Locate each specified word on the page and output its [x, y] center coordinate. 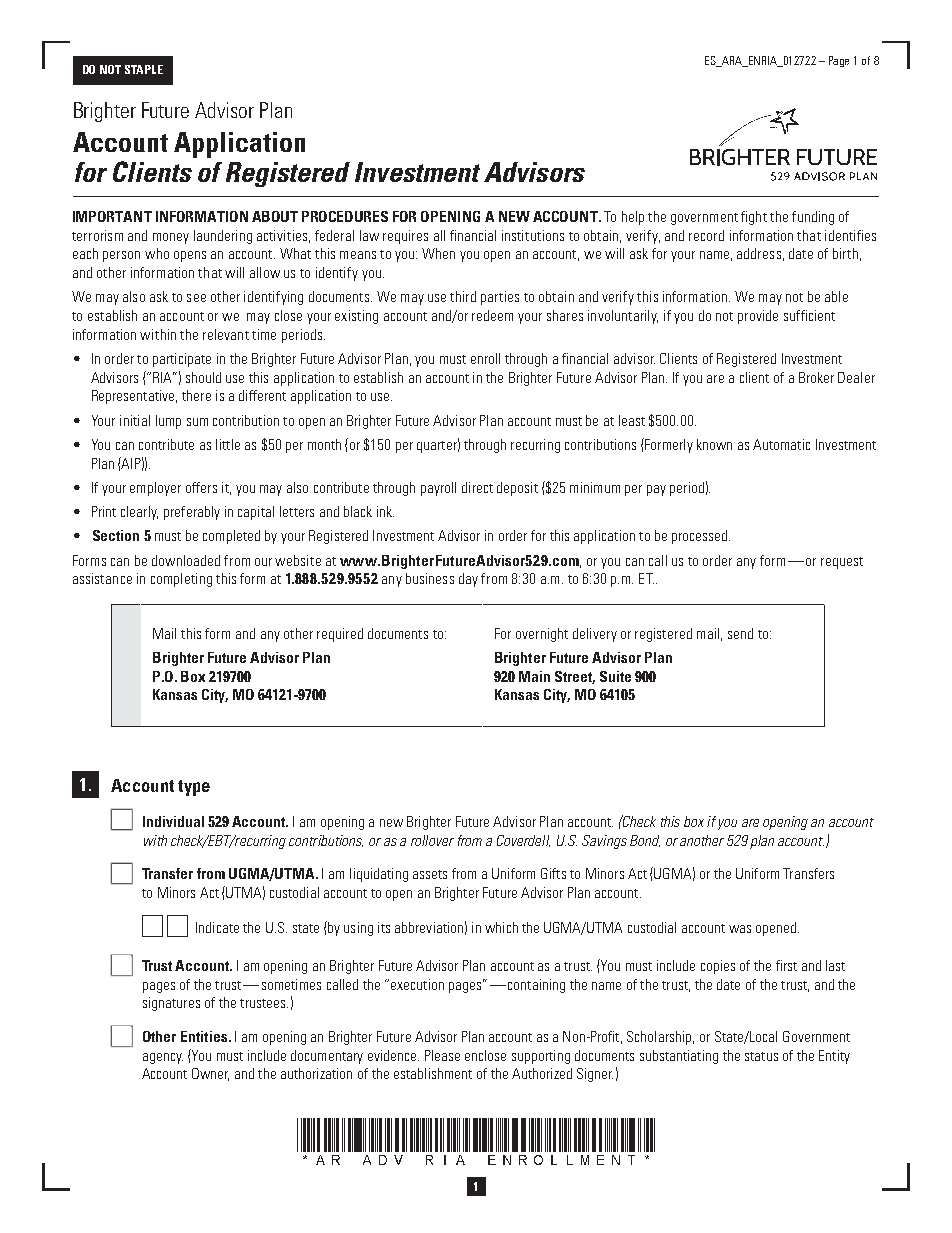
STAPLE [144, 69]
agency [163, 1058]
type [194, 788]
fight [754, 218]
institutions [533, 235]
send [740, 633]
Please [442, 1055]
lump [168, 422]
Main [534, 676]
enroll [485, 358]
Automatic [781, 444]
